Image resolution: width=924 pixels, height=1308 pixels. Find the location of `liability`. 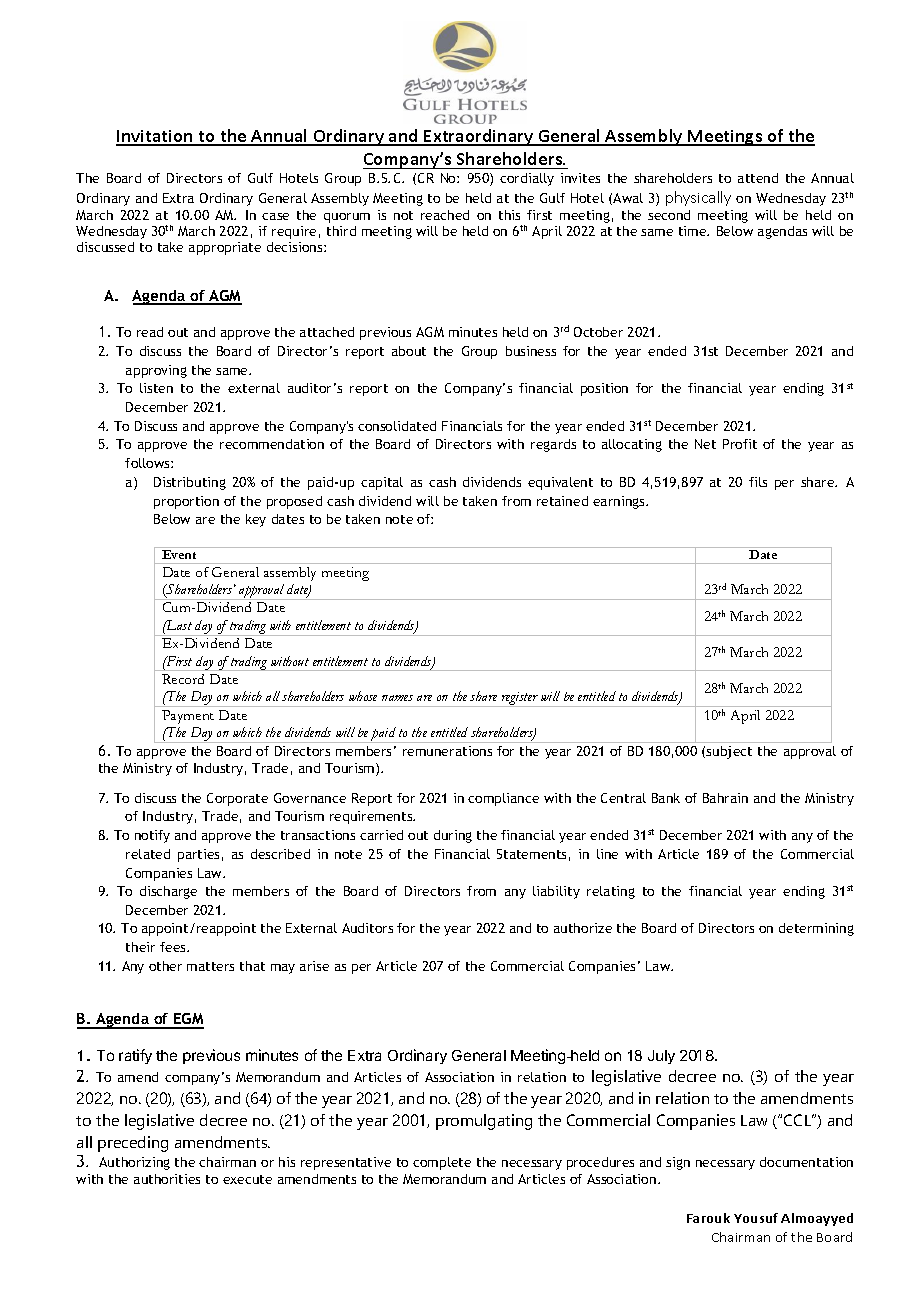

liability is located at coordinates (556, 892).
